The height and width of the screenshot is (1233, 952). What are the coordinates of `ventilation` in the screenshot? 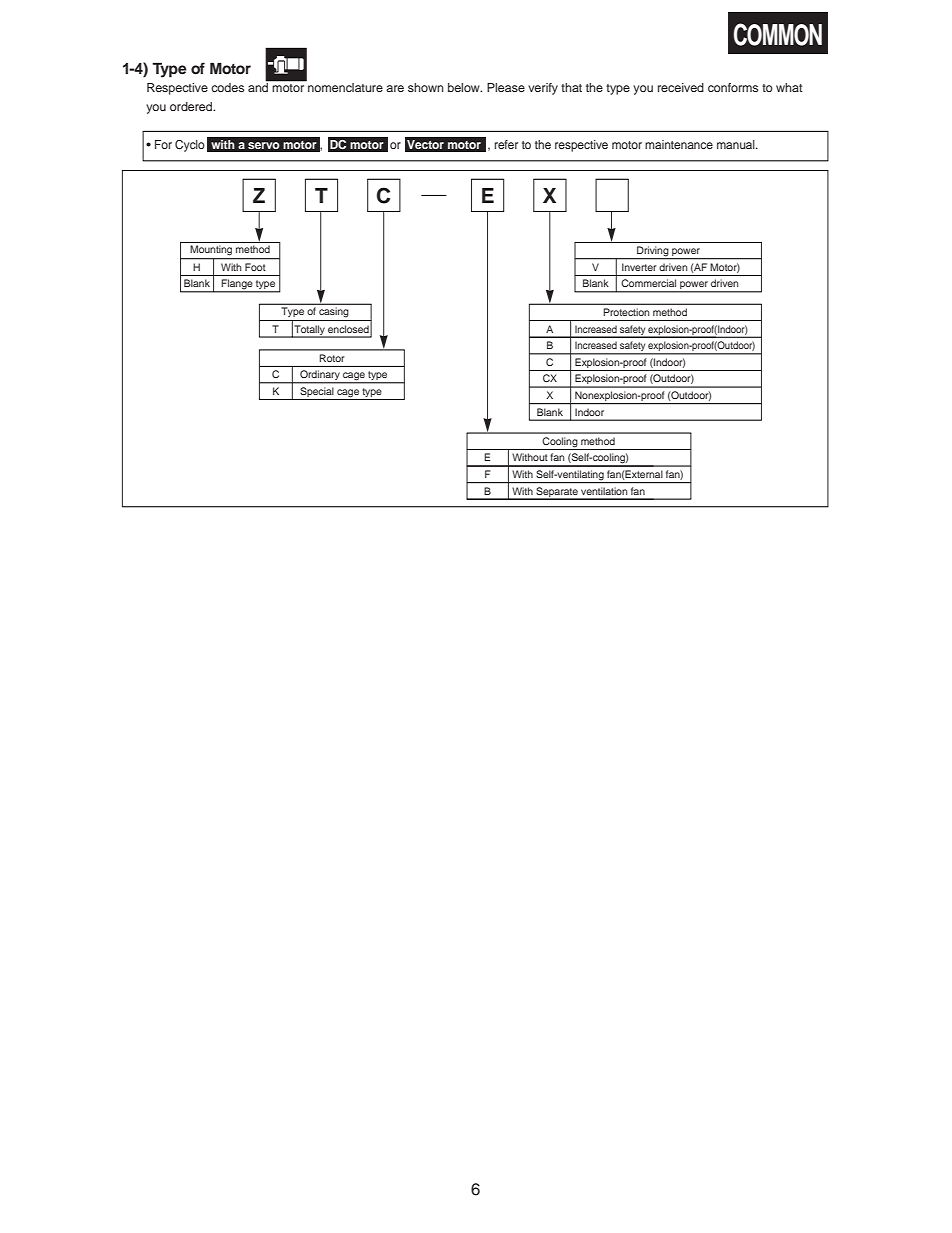 It's located at (604, 491).
